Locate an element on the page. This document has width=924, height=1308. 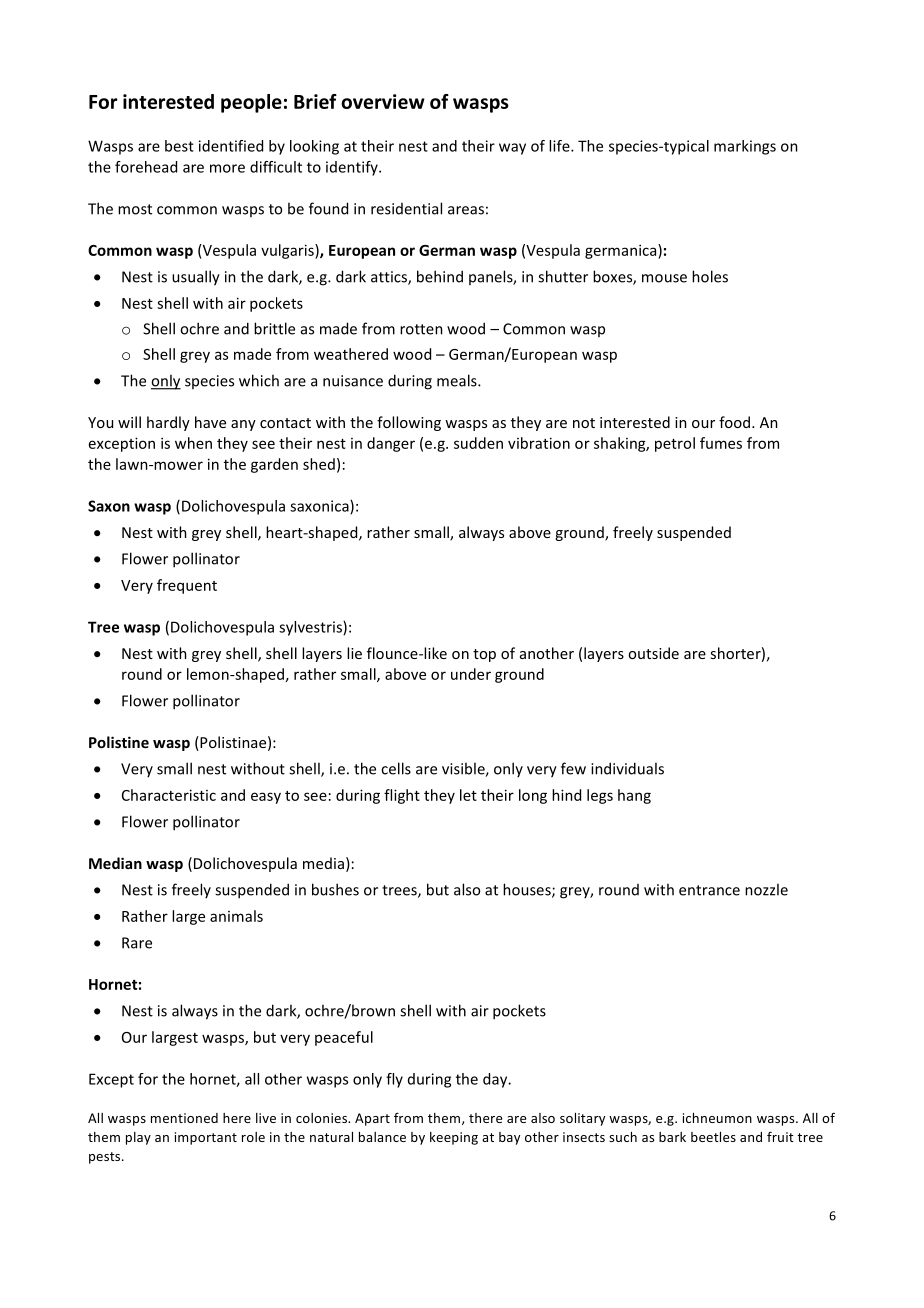
let is located at coordinates (468, 795).
